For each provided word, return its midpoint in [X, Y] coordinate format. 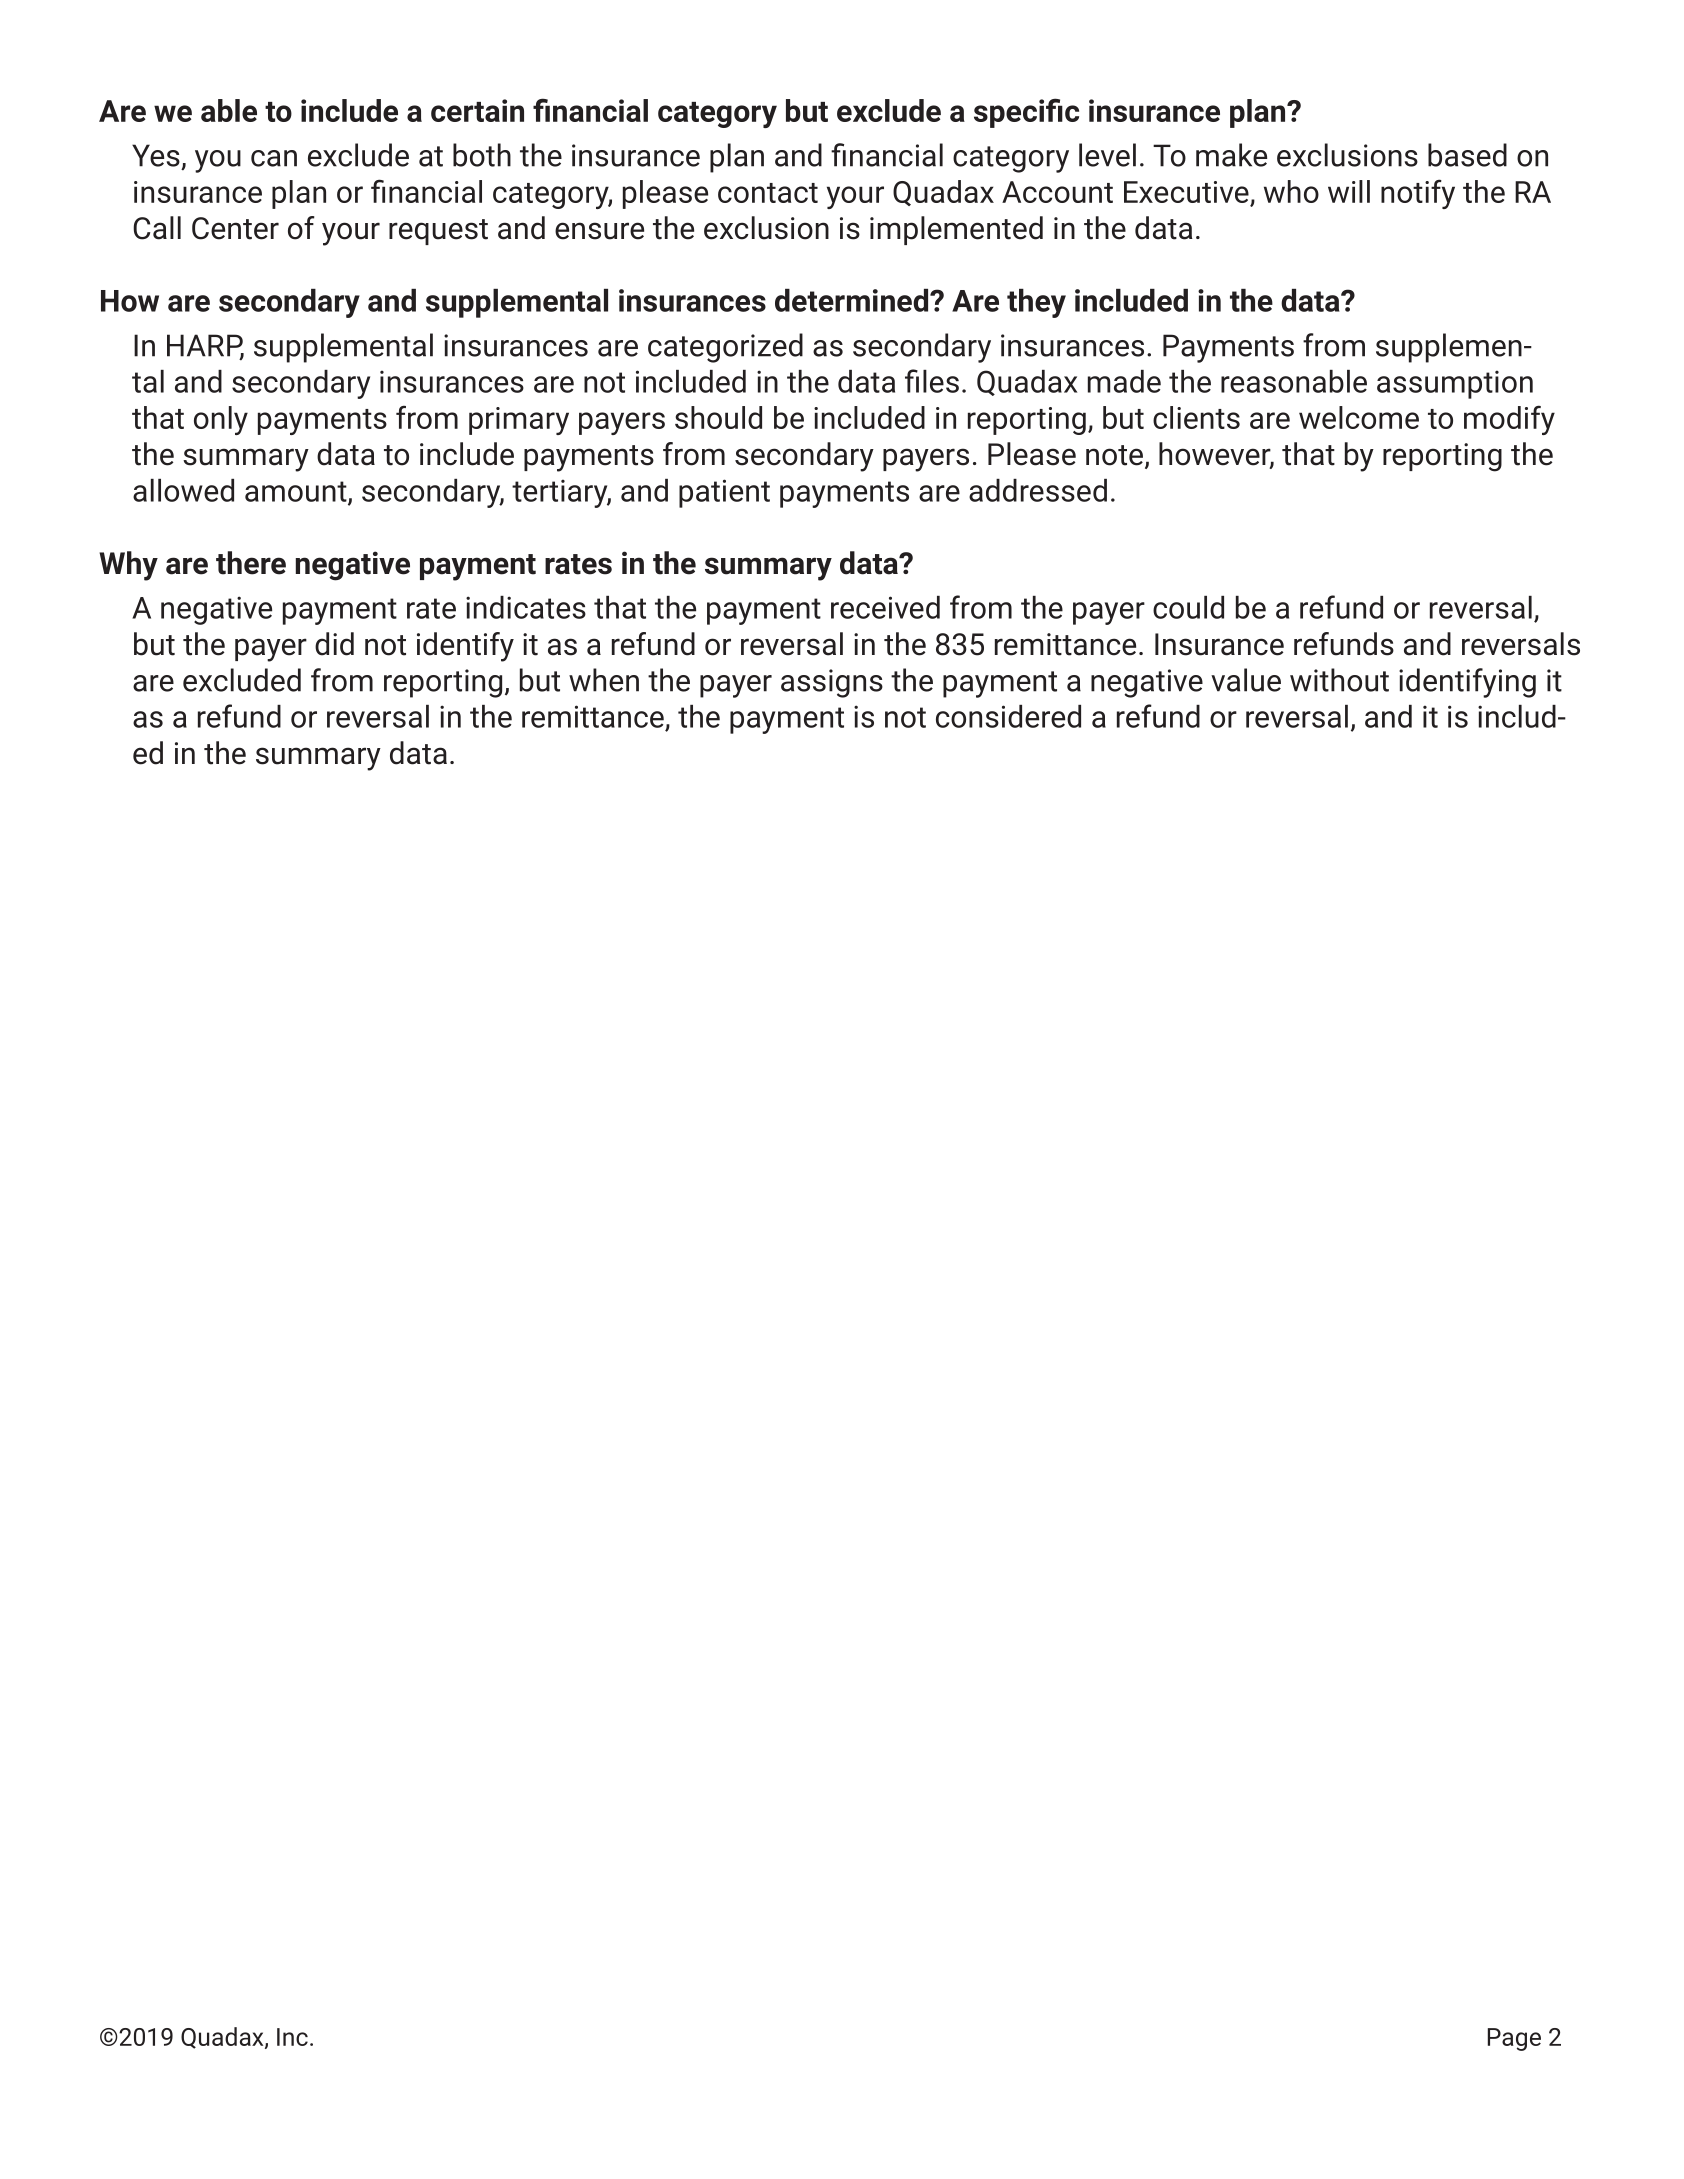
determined [853, 300]
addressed [1038, 490]
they [1036, 303]
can [274, 158]
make [1231, 155]
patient [724, 493]
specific [1026, 113]
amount [297, 492]
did [334, 644]
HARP [205, 346]
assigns [832, 683]
